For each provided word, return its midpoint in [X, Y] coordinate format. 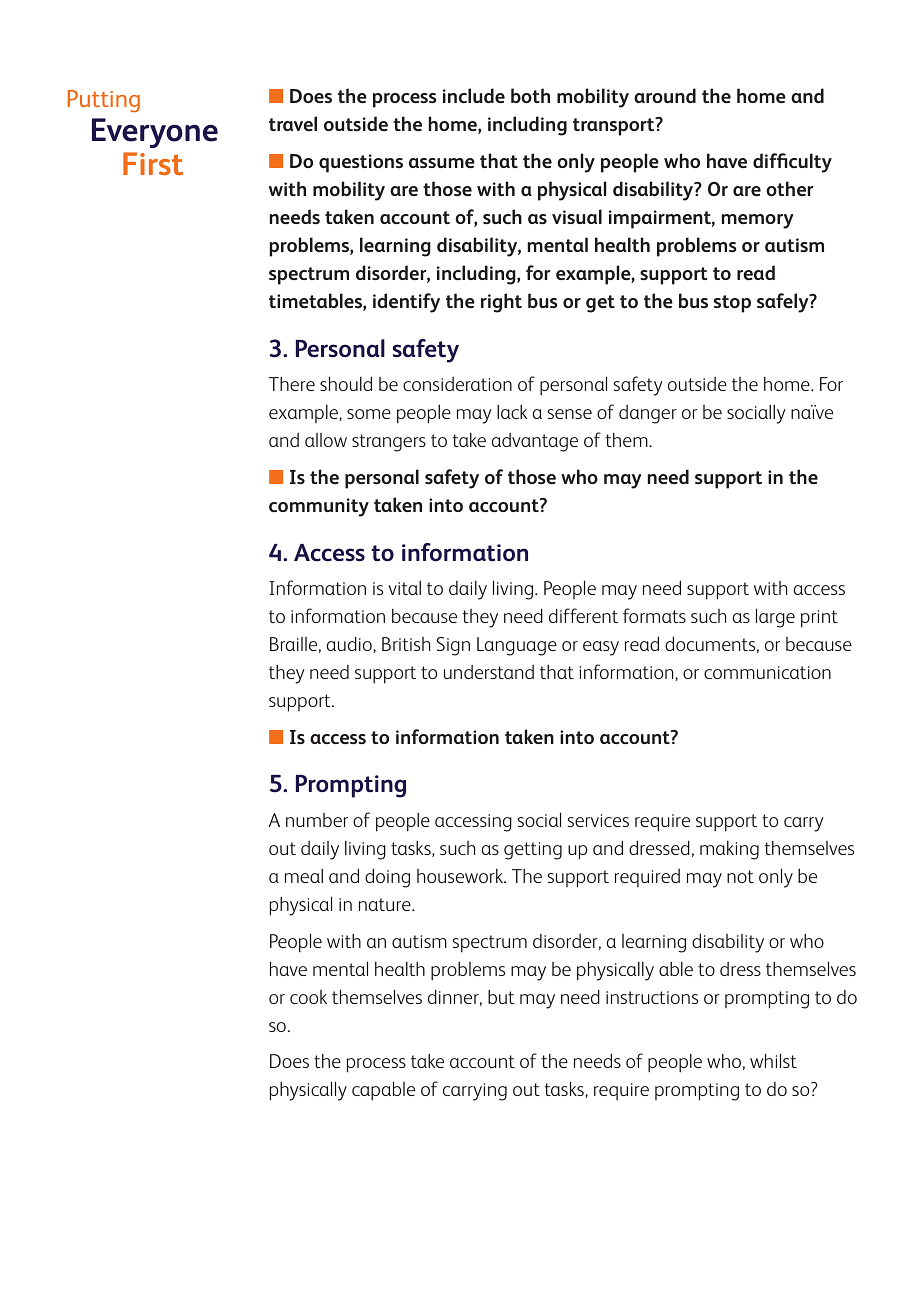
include [474, 95]
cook [308, 997]
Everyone [155, 133]
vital [404, 587]
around [665, 95]
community [319, 507]
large [775, 618]
